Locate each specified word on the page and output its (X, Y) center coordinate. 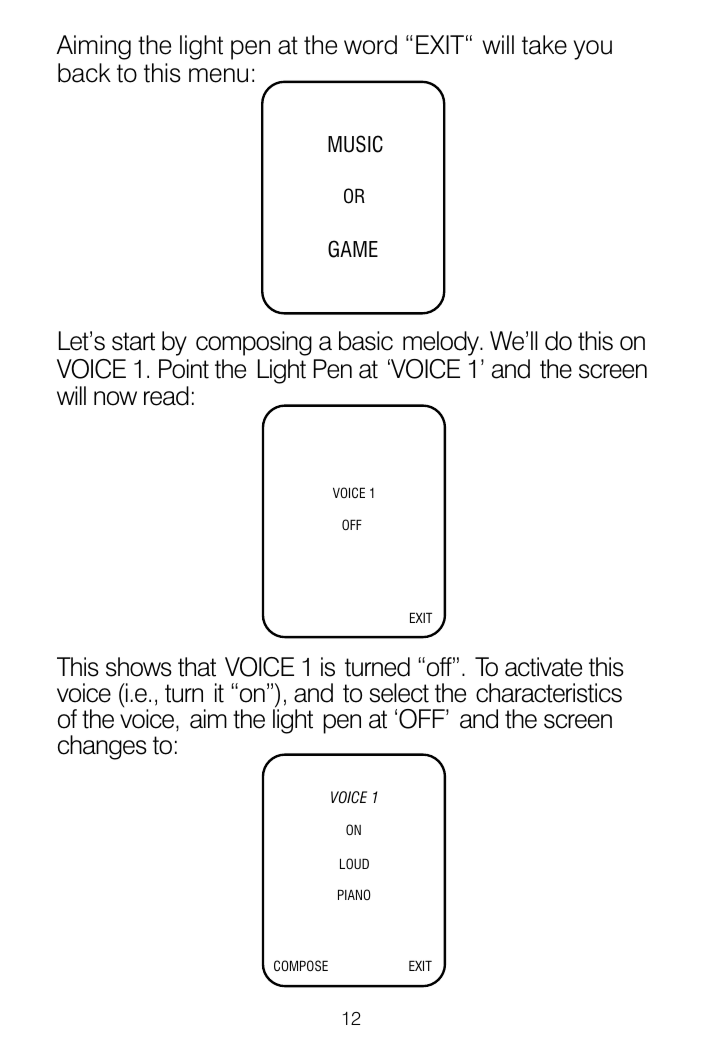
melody (442, 343)
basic (366, 341)
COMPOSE (301, 965)
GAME (353, 249)
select (399, 693)
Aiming (94, 47)
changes (102, 747)
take (544, 45)
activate (543, 667)
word (370, 45)
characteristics (549, 693)
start (133, 341)
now (115, 398)
